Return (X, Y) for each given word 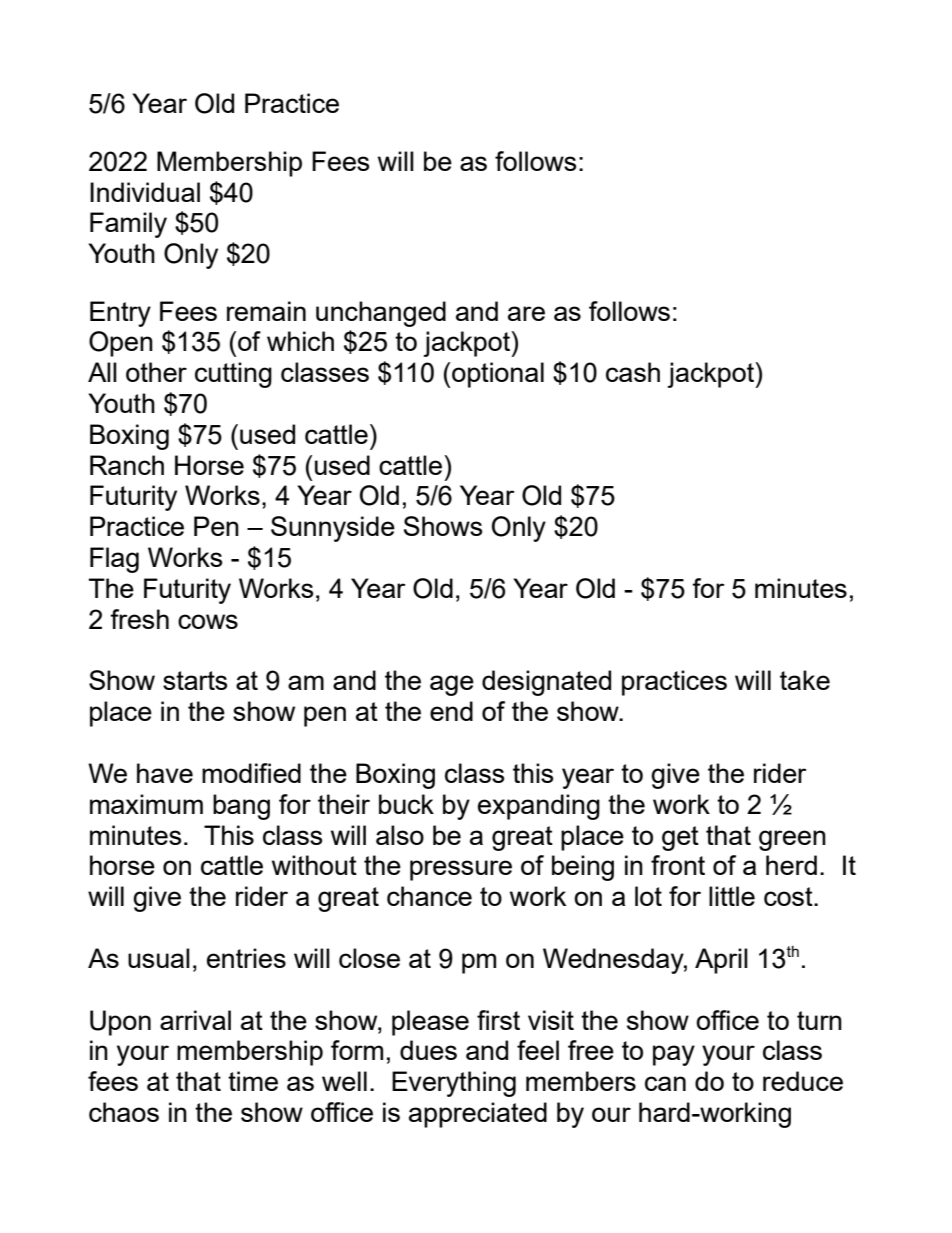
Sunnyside (333, 529)
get (680, 838)
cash (633, 372)
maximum (146, 804)
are (526, 313)
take (805, 680)
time (253, 1081)
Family (128, 225)
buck (406, 804)
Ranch (127, 465)
